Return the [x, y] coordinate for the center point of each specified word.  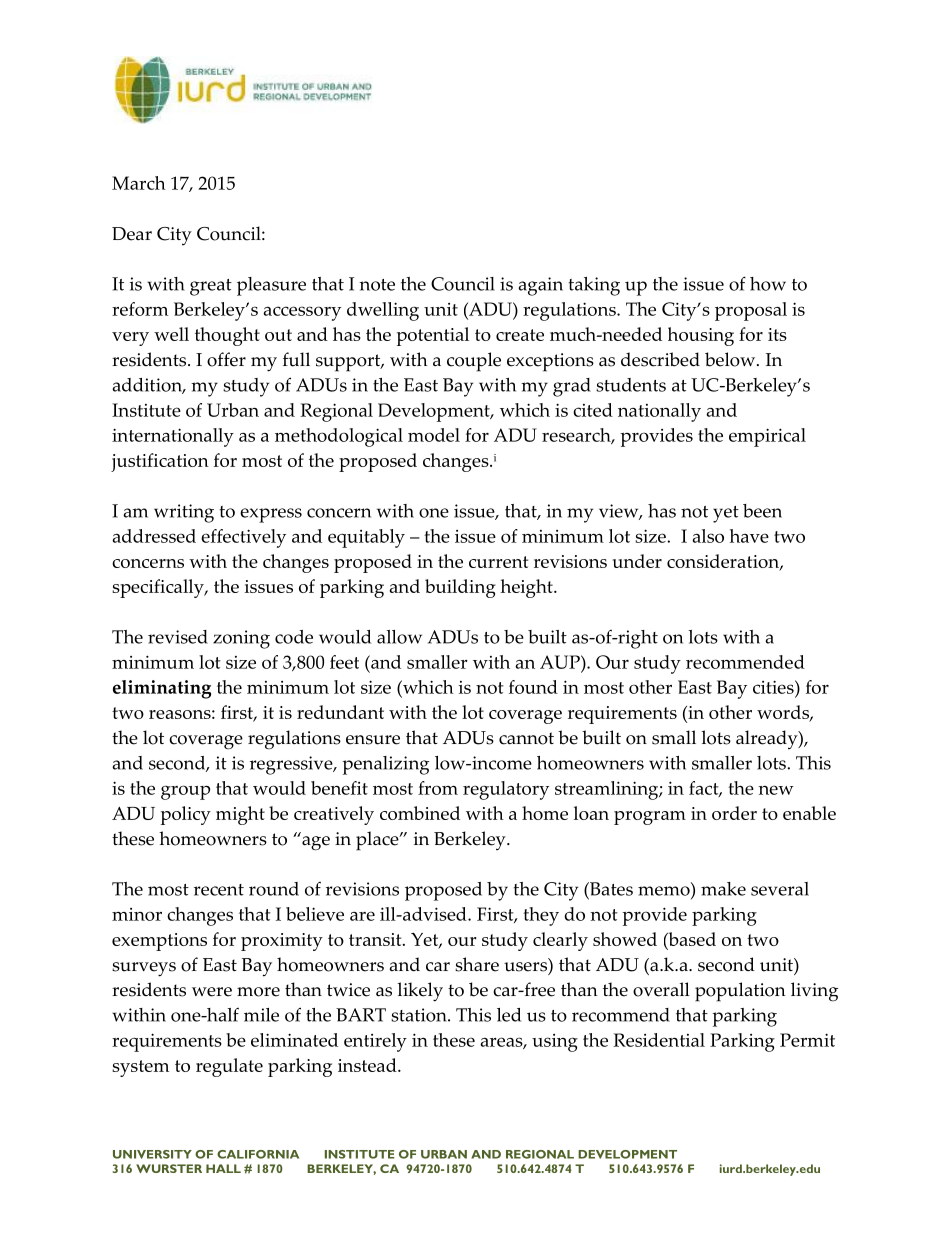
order [734, 813]
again [540, 286]
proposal [751, 311]
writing [184, 513]
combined [420, 813]
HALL [223, 1168]
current [498, 562]
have [749, 536]
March [139, 183]
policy [186, 815]
